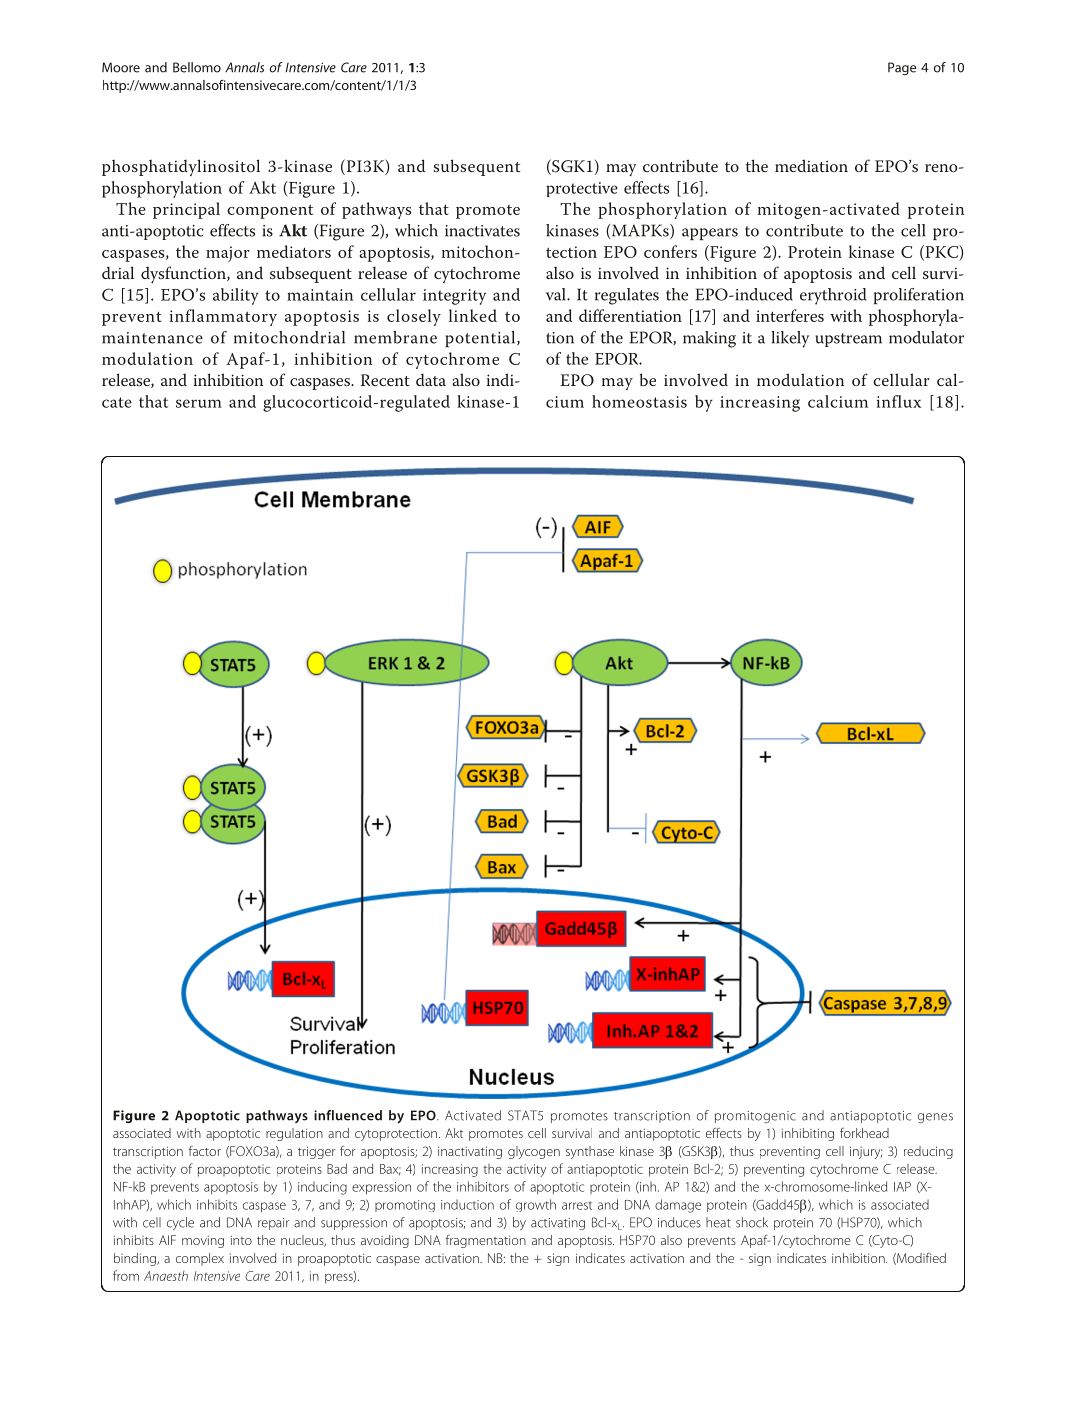 The image size is (1066, 1421). I want to click on influenced, so click(348, 1115).
